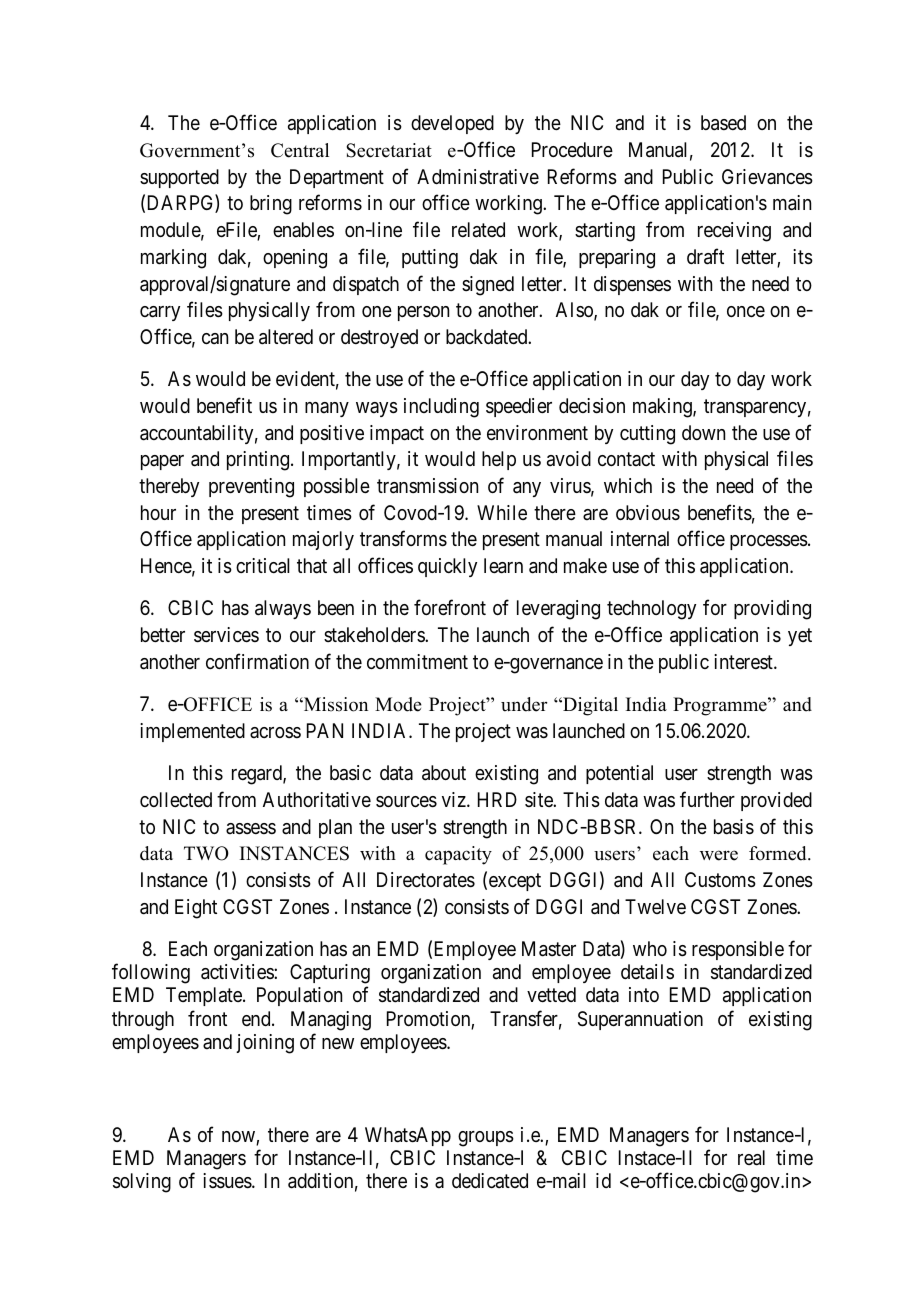 Image resolution: width=924 pixels, height=1308 pixels. Describe the element at coordinates (734, 827) in the screenshot. I see `basis` at that location.
